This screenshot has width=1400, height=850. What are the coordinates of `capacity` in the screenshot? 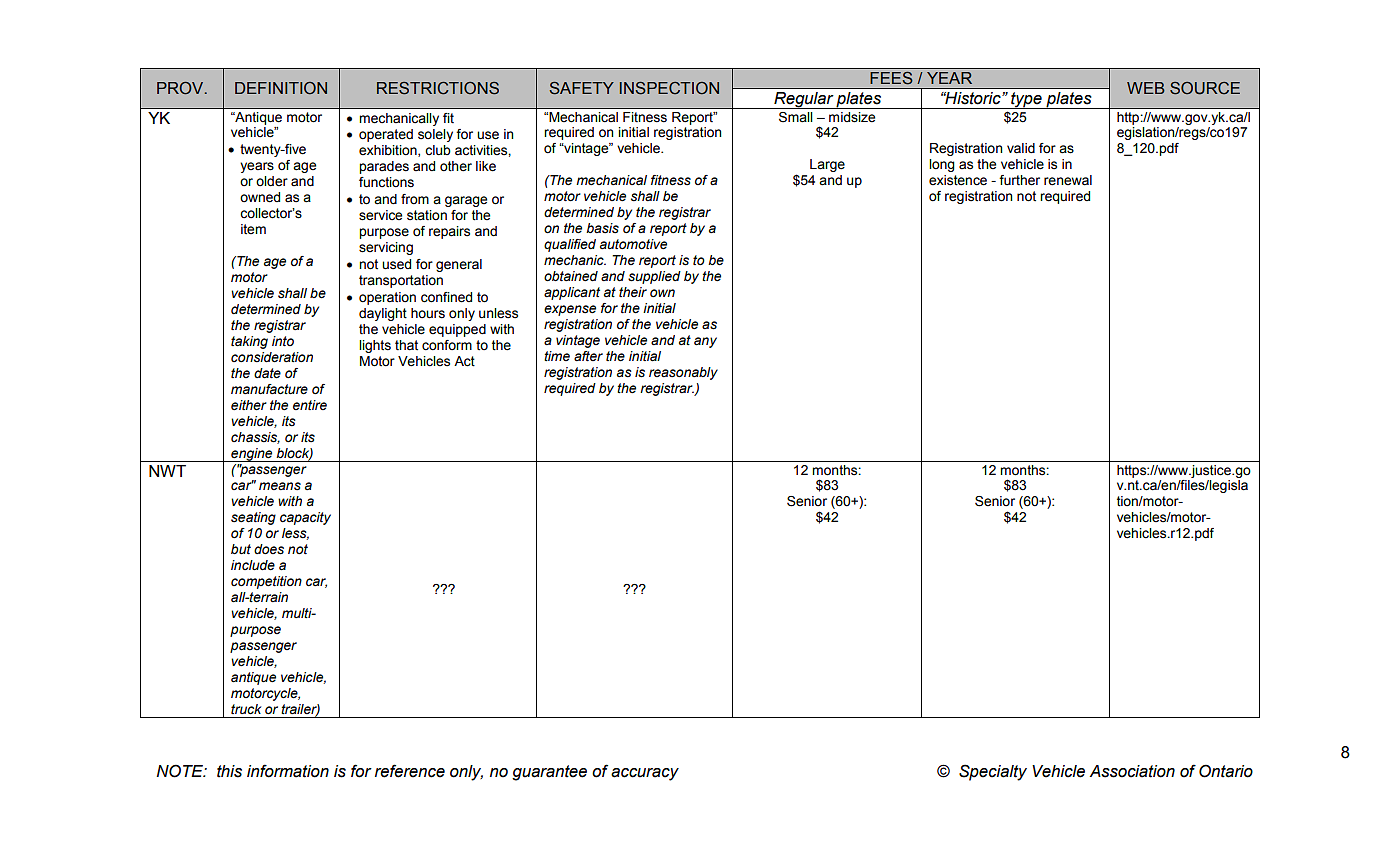 It's located at (305, 518).
